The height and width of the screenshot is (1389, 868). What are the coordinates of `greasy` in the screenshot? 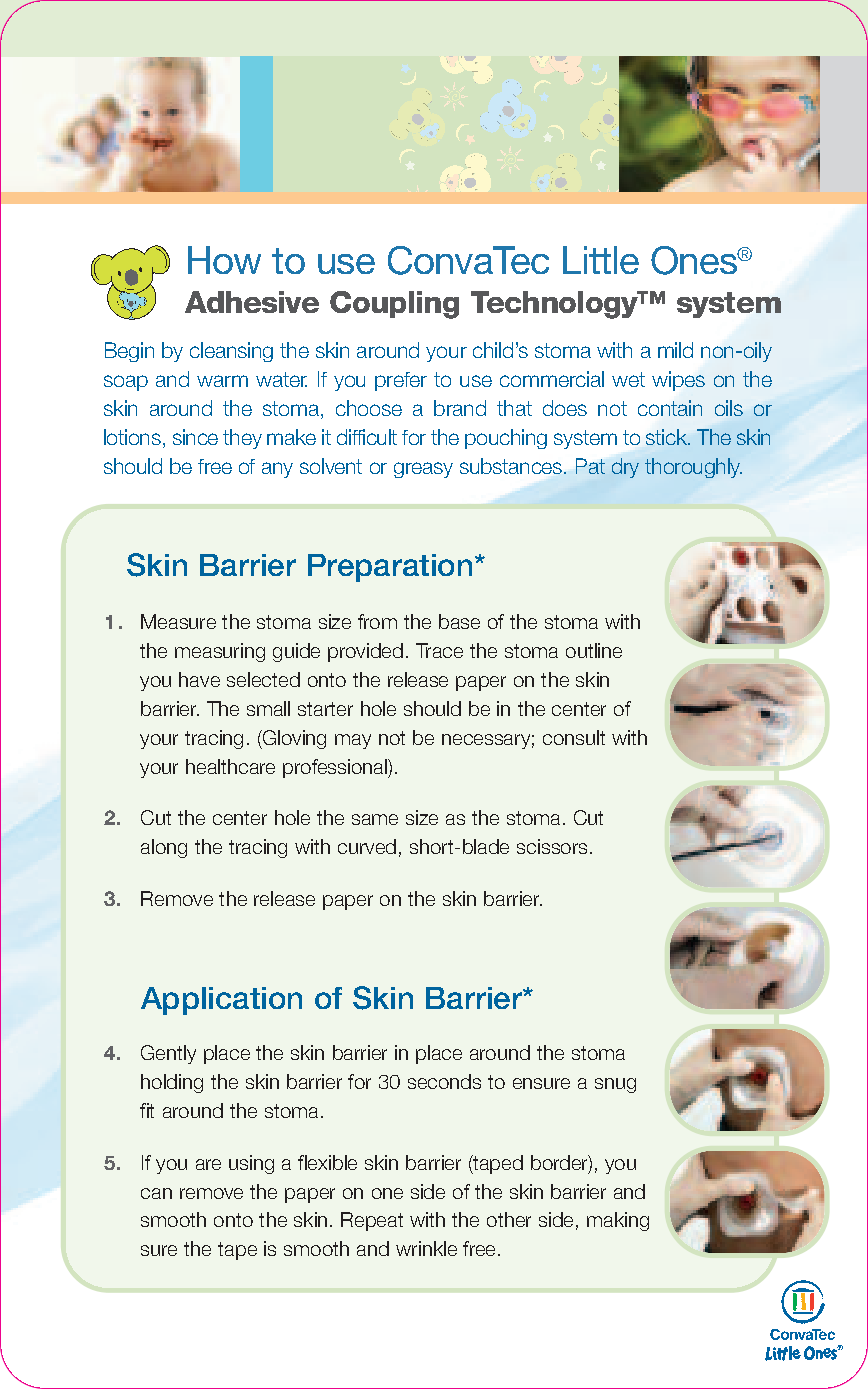 It's located at (423, 470).
